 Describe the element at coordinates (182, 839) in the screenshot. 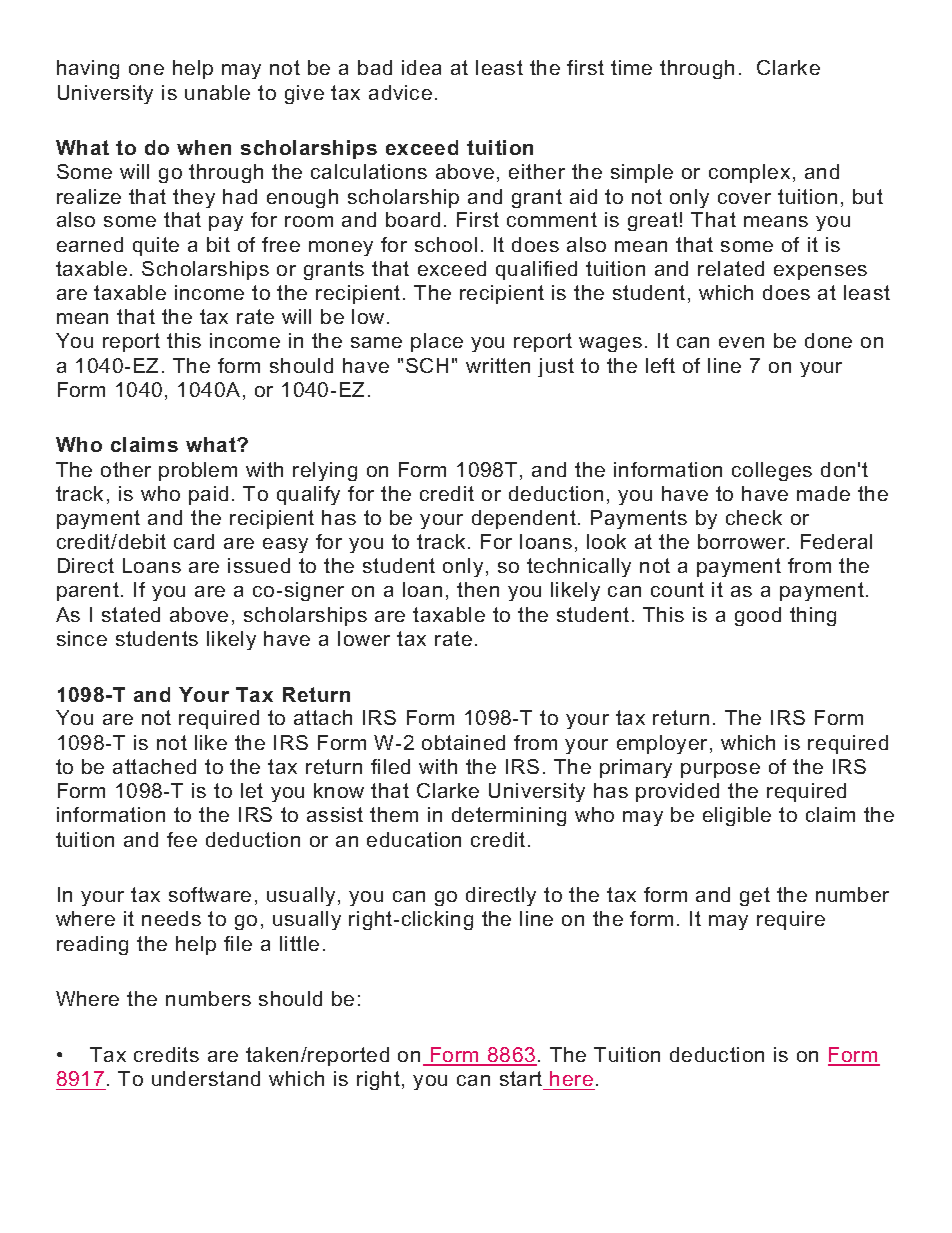

I see `fee` at that location.
